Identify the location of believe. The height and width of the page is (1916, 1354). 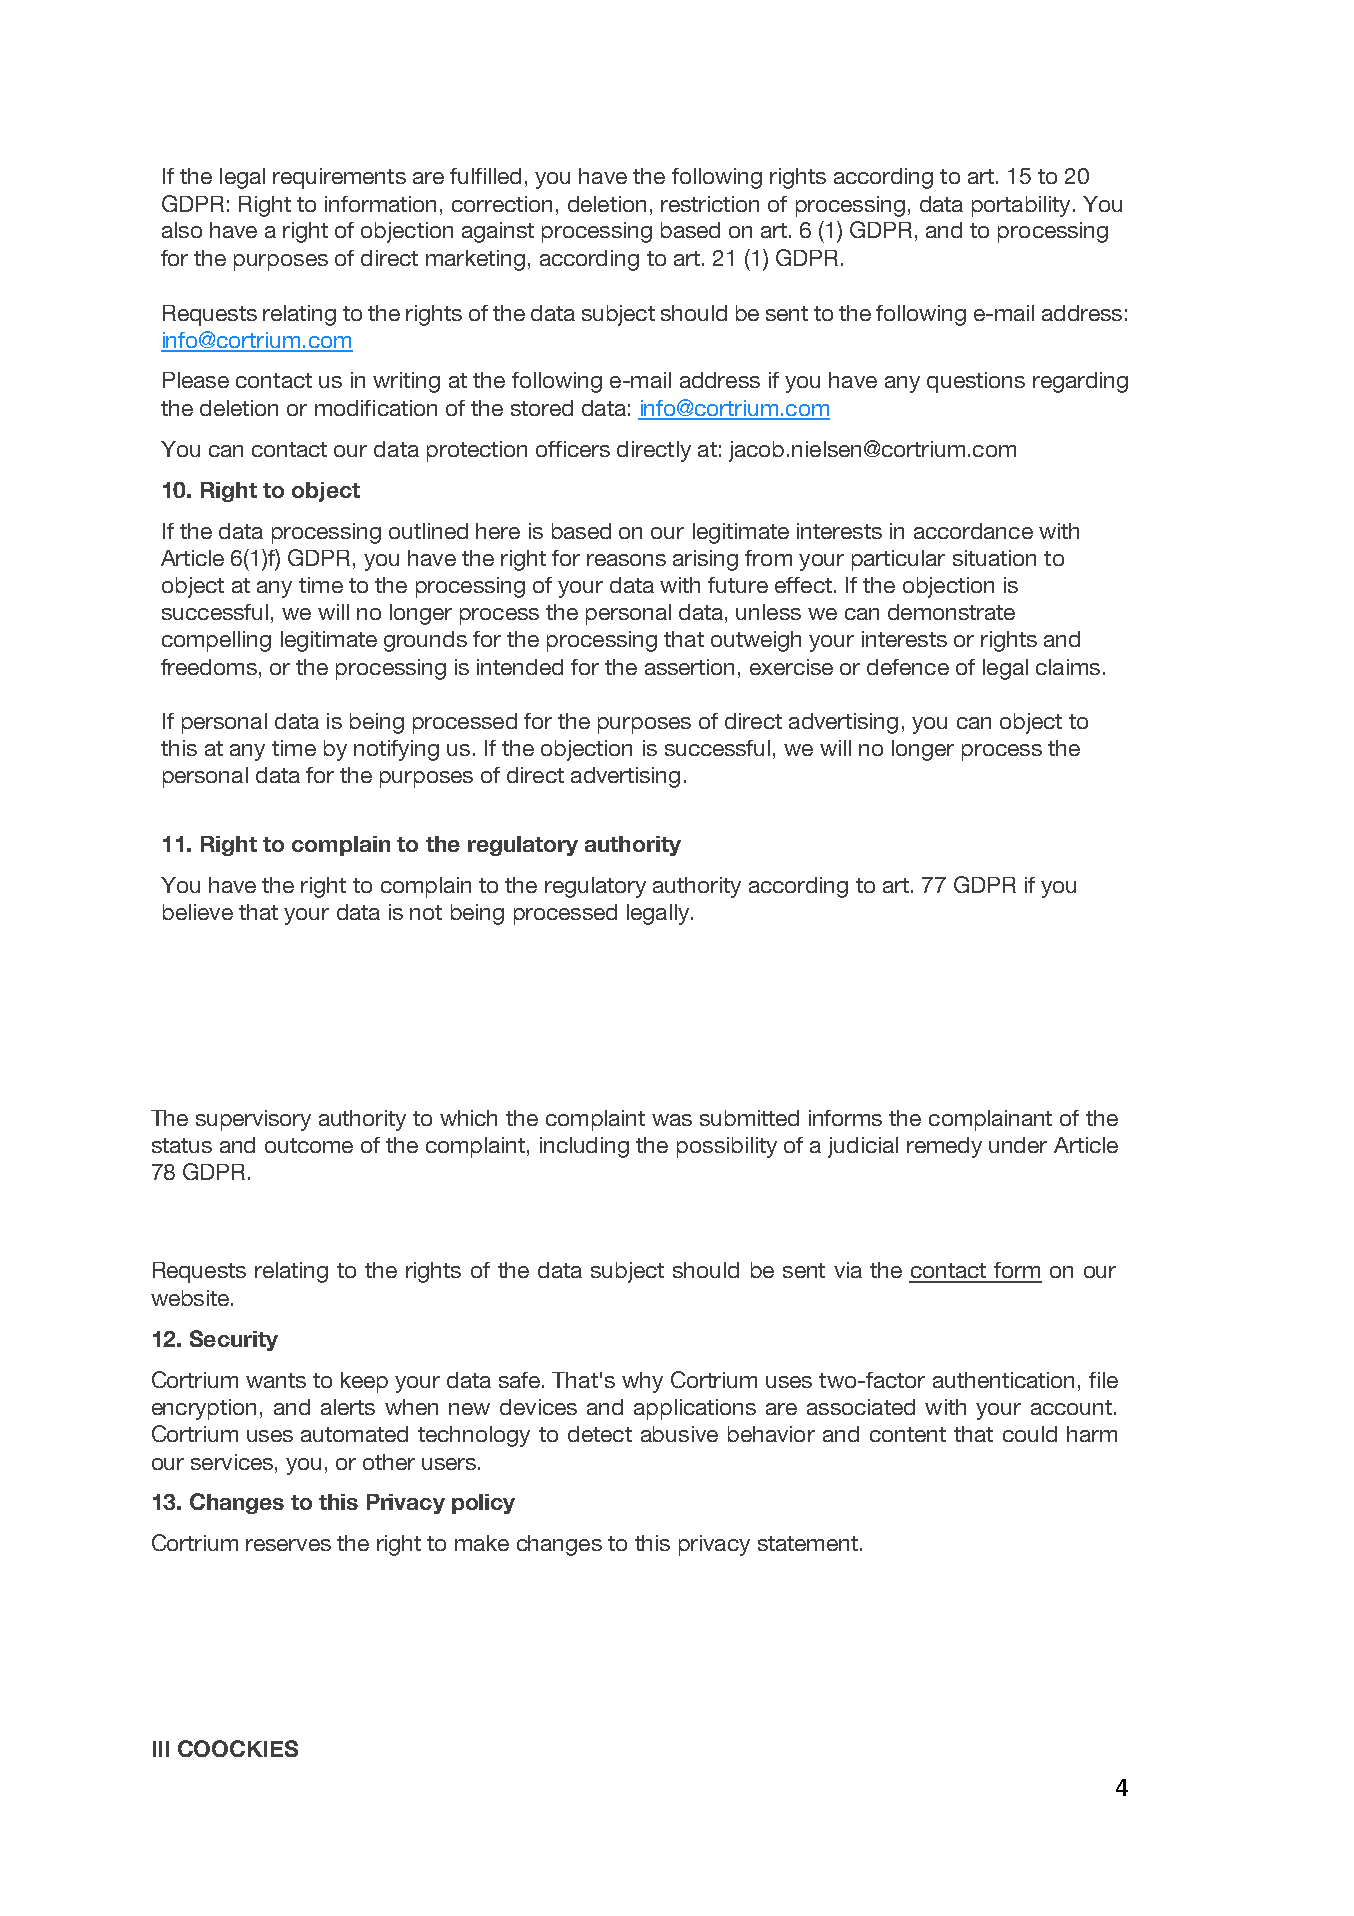
(198, 912).
